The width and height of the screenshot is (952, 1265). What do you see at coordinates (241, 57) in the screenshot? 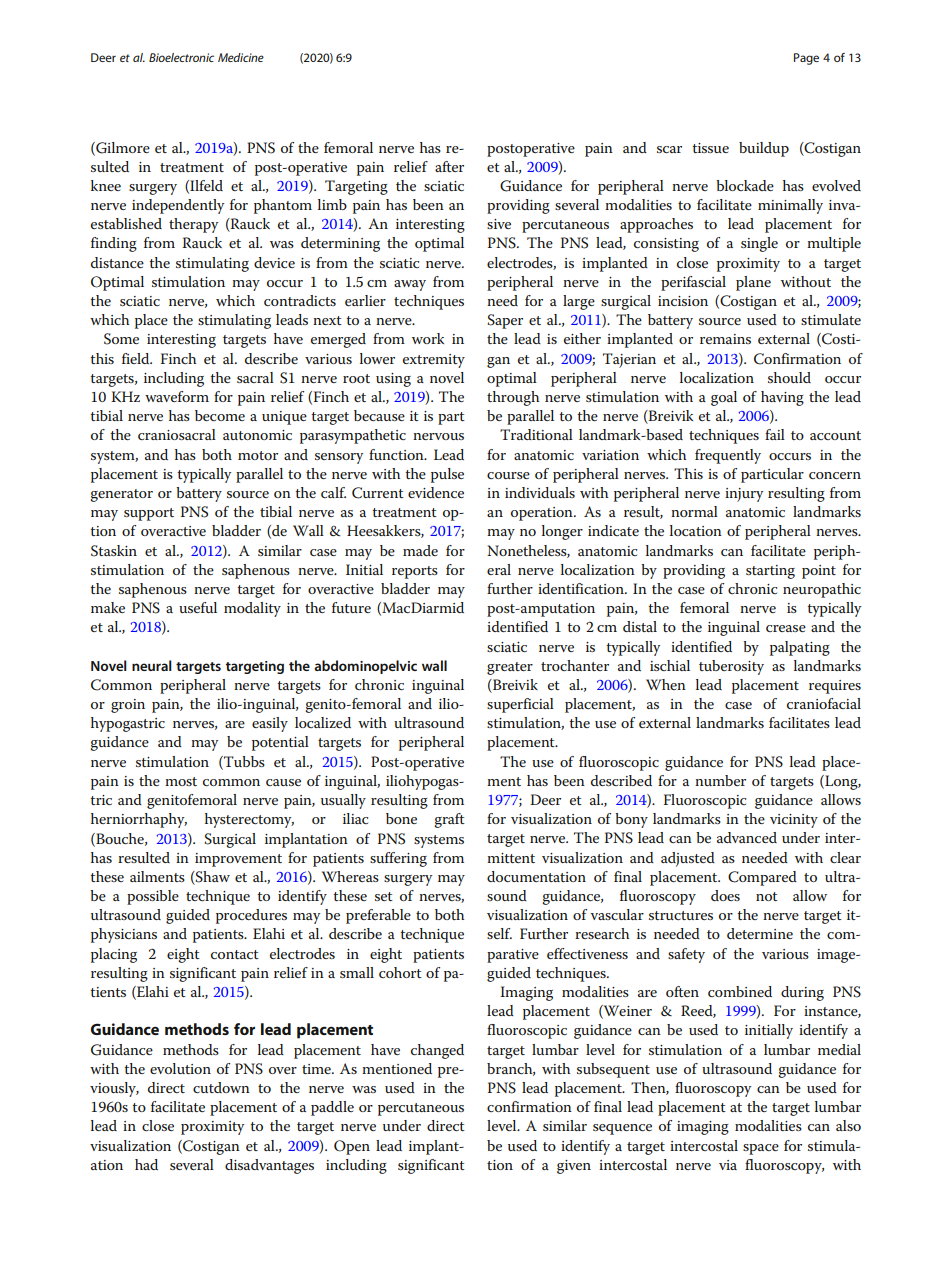
I see `Medicine` at bounding box center [241, 57].
